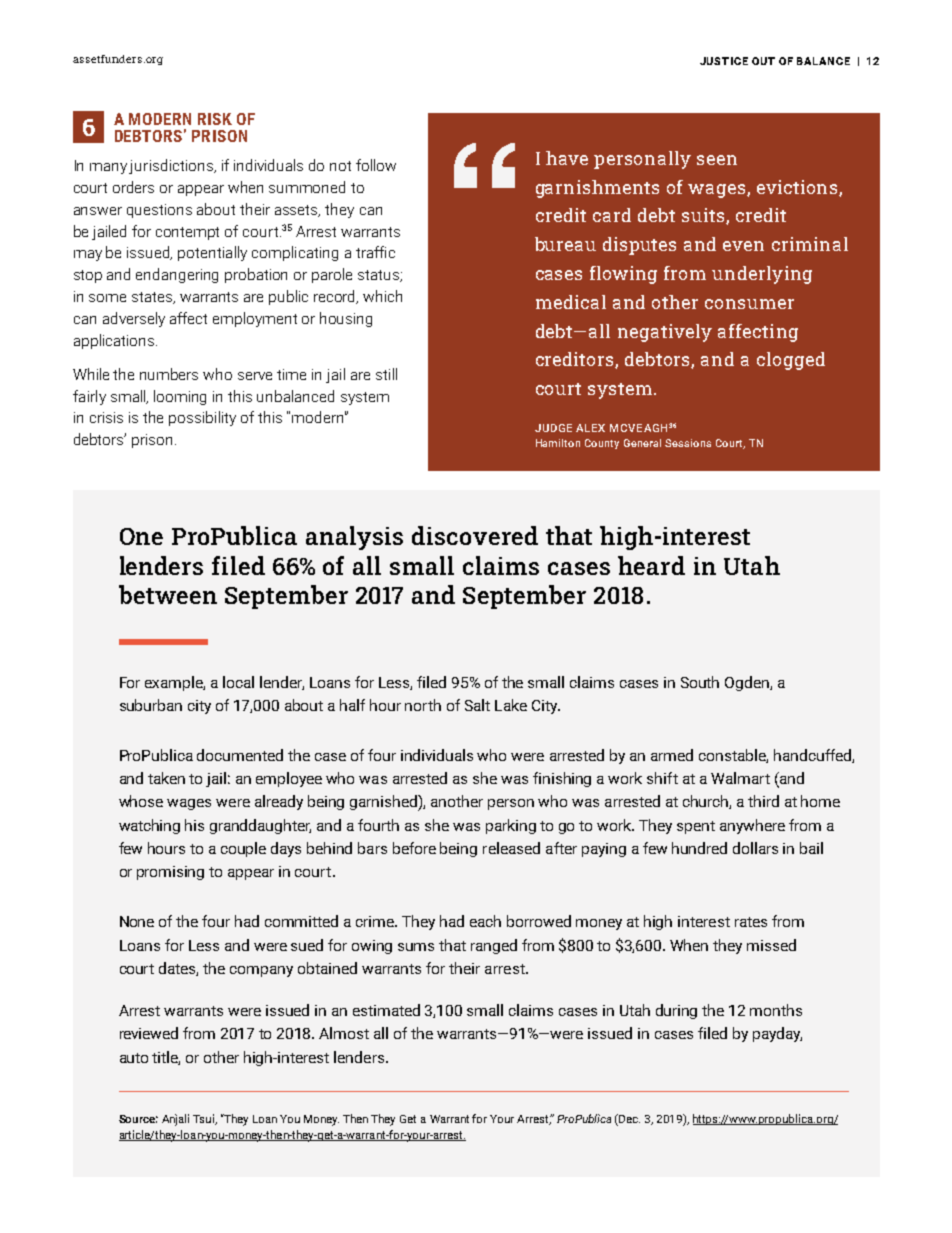 The height and width of the document is (1233, 952). Describe the element at coordinates (376, 165) in the document. I see `follow` at that location.
